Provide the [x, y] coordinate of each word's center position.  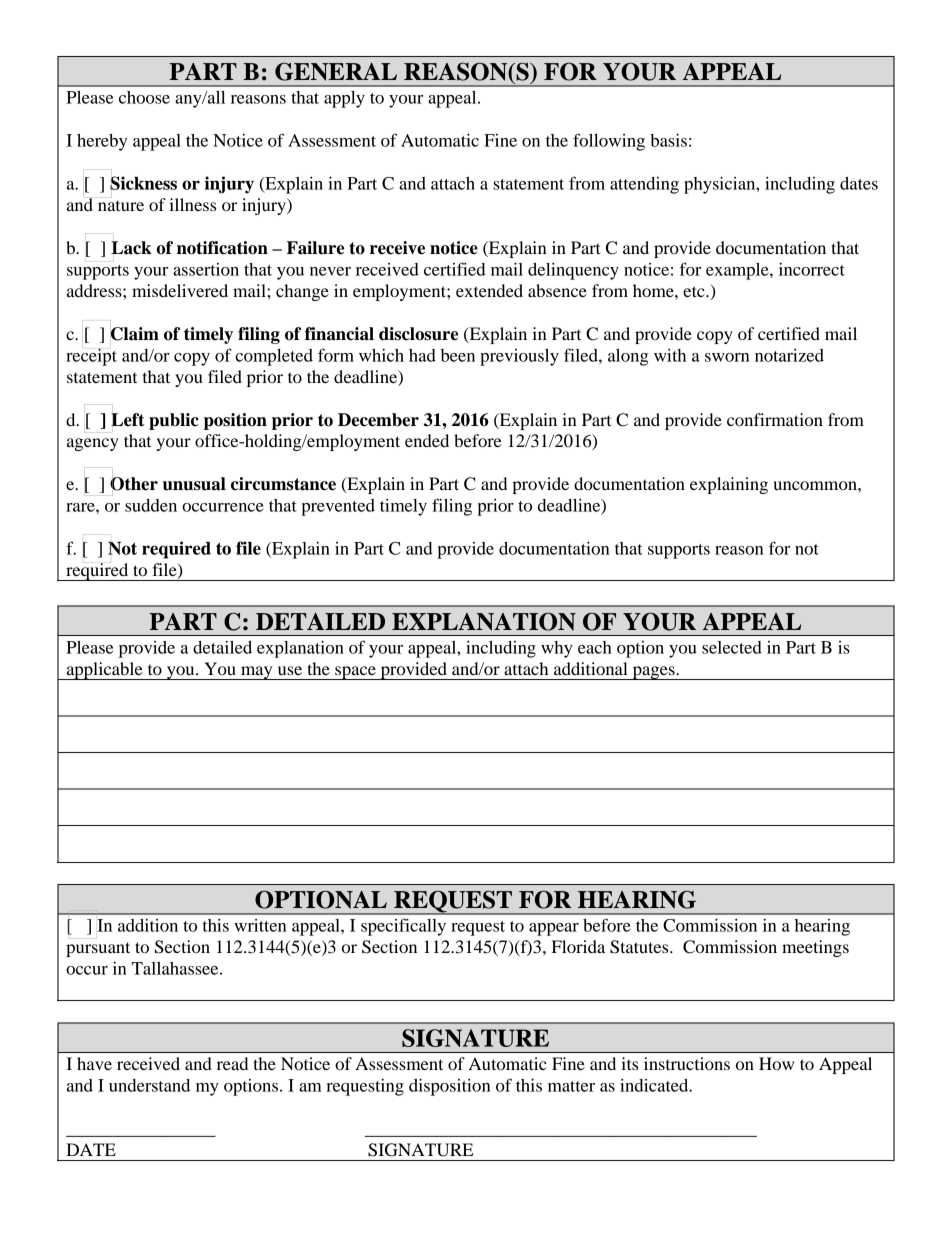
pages [653, 673]
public [174, 421]
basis [668, 140]
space [355, 673]
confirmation [775, 419]
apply [344, 99]
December [378, 420]
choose [144, 97]
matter [571, 1086]
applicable [104, 671]
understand [149, 1085]
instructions [687, 1063]
